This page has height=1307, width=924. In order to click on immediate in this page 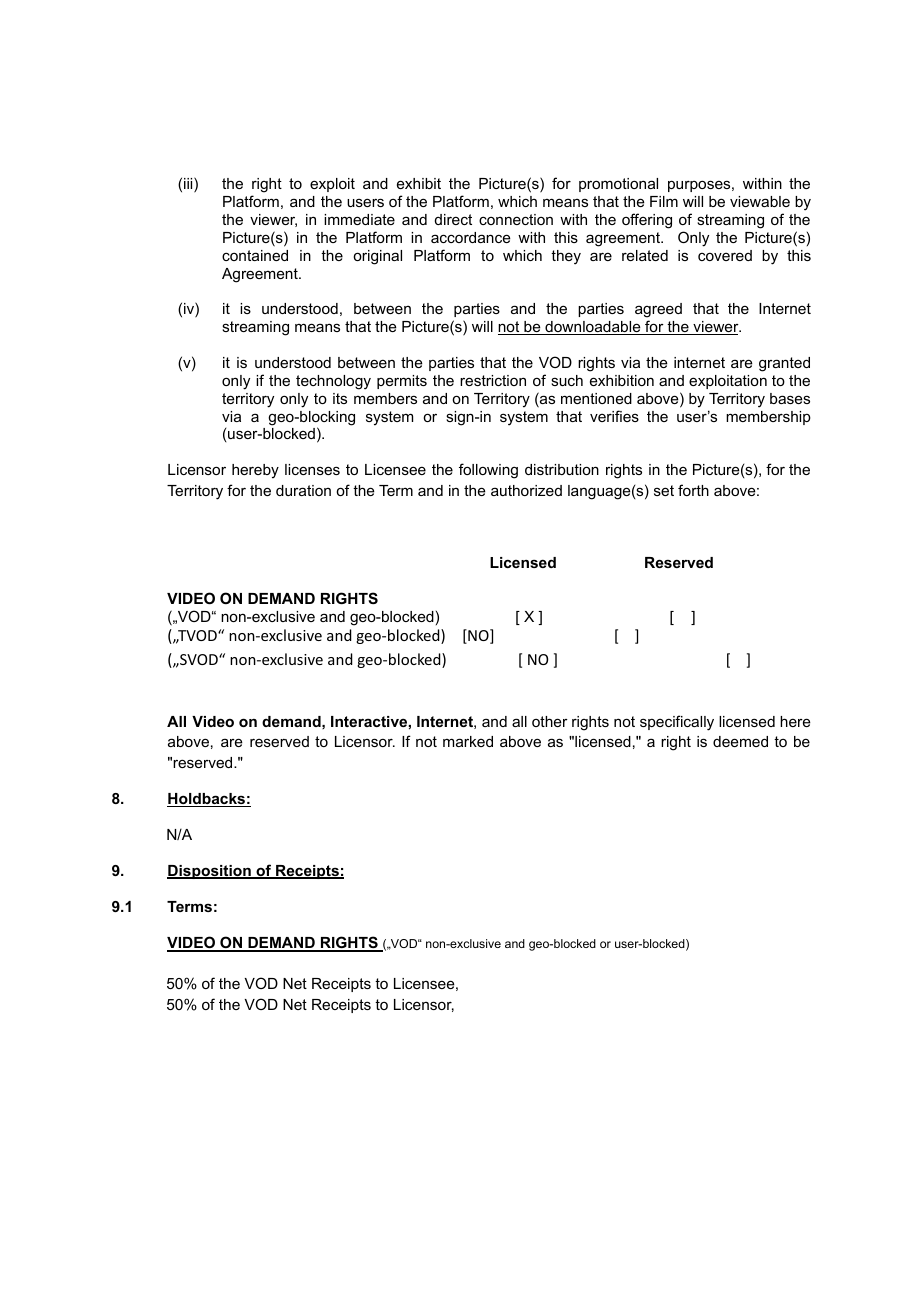, I will do `click(359, 219)`.
